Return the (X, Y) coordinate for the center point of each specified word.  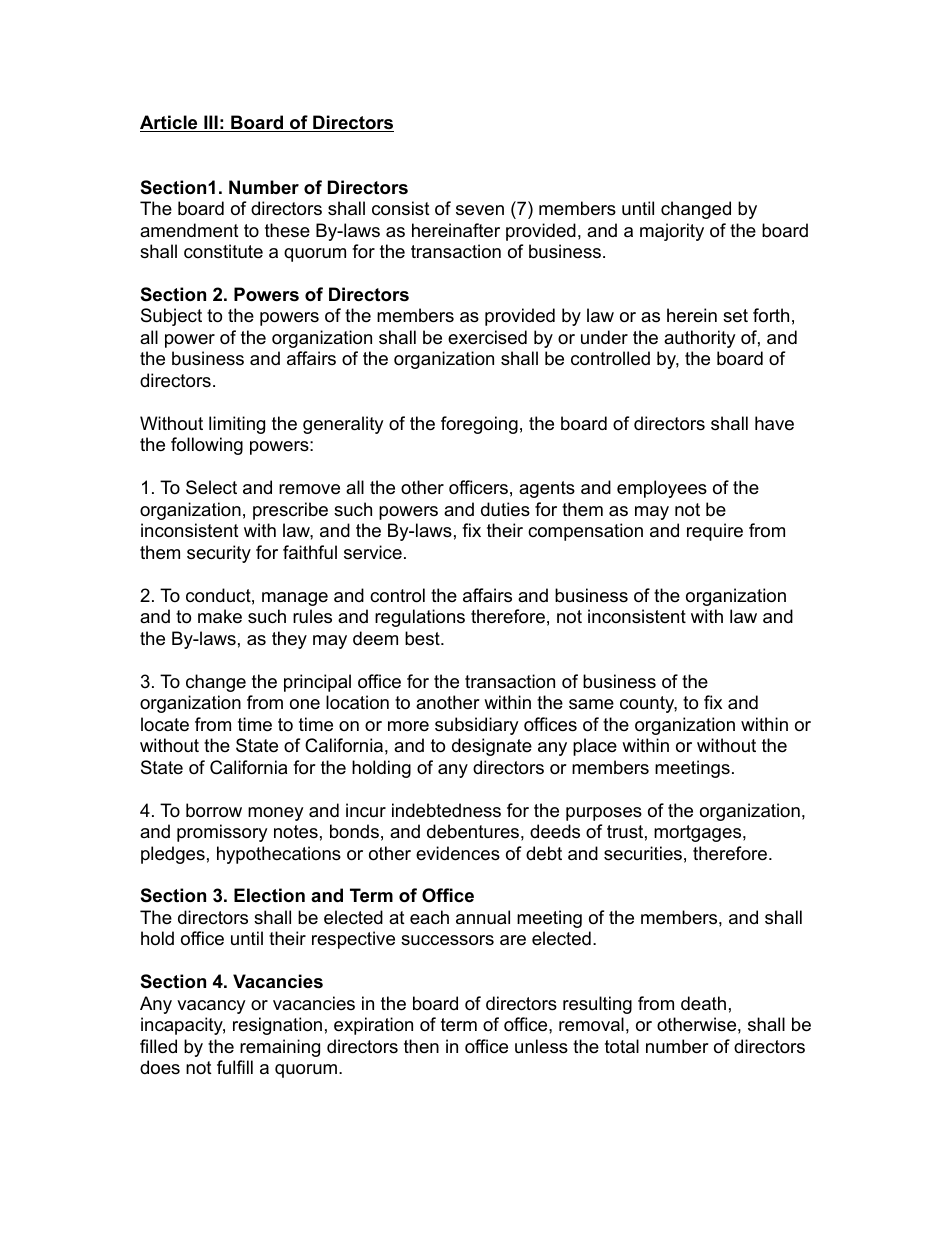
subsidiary (477, 726)
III (211, 123)
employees (662, 489)
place (595, 747)
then (421, 1046)
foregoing (479, 425)
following (207, 446)
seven (480, 210)
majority (672, 232)
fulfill (235, 1067)
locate (165, 724)
